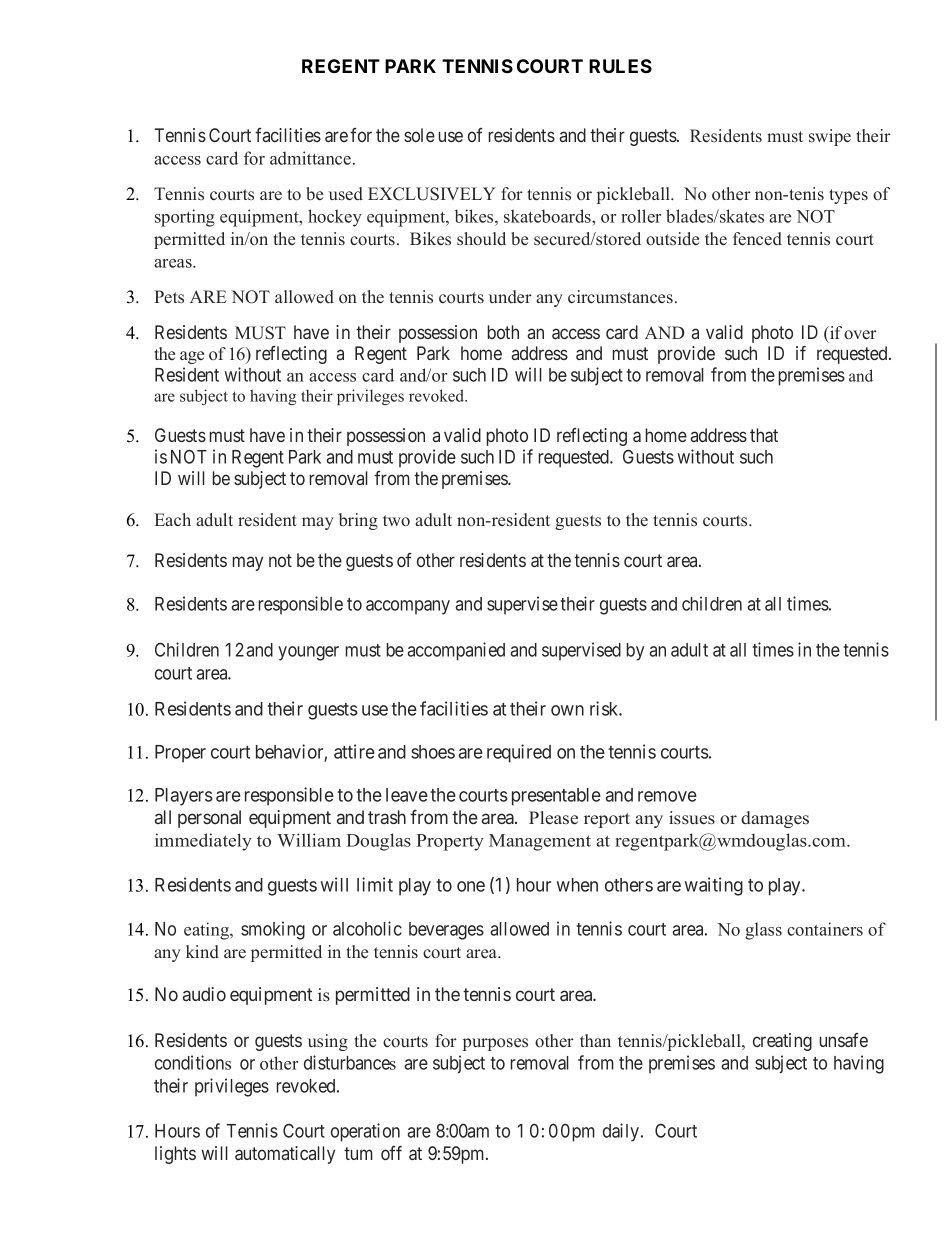  What do you see at coordinates (830, 137) in the screenshot?
I see `swipe` at bounding box center [830, 137].
